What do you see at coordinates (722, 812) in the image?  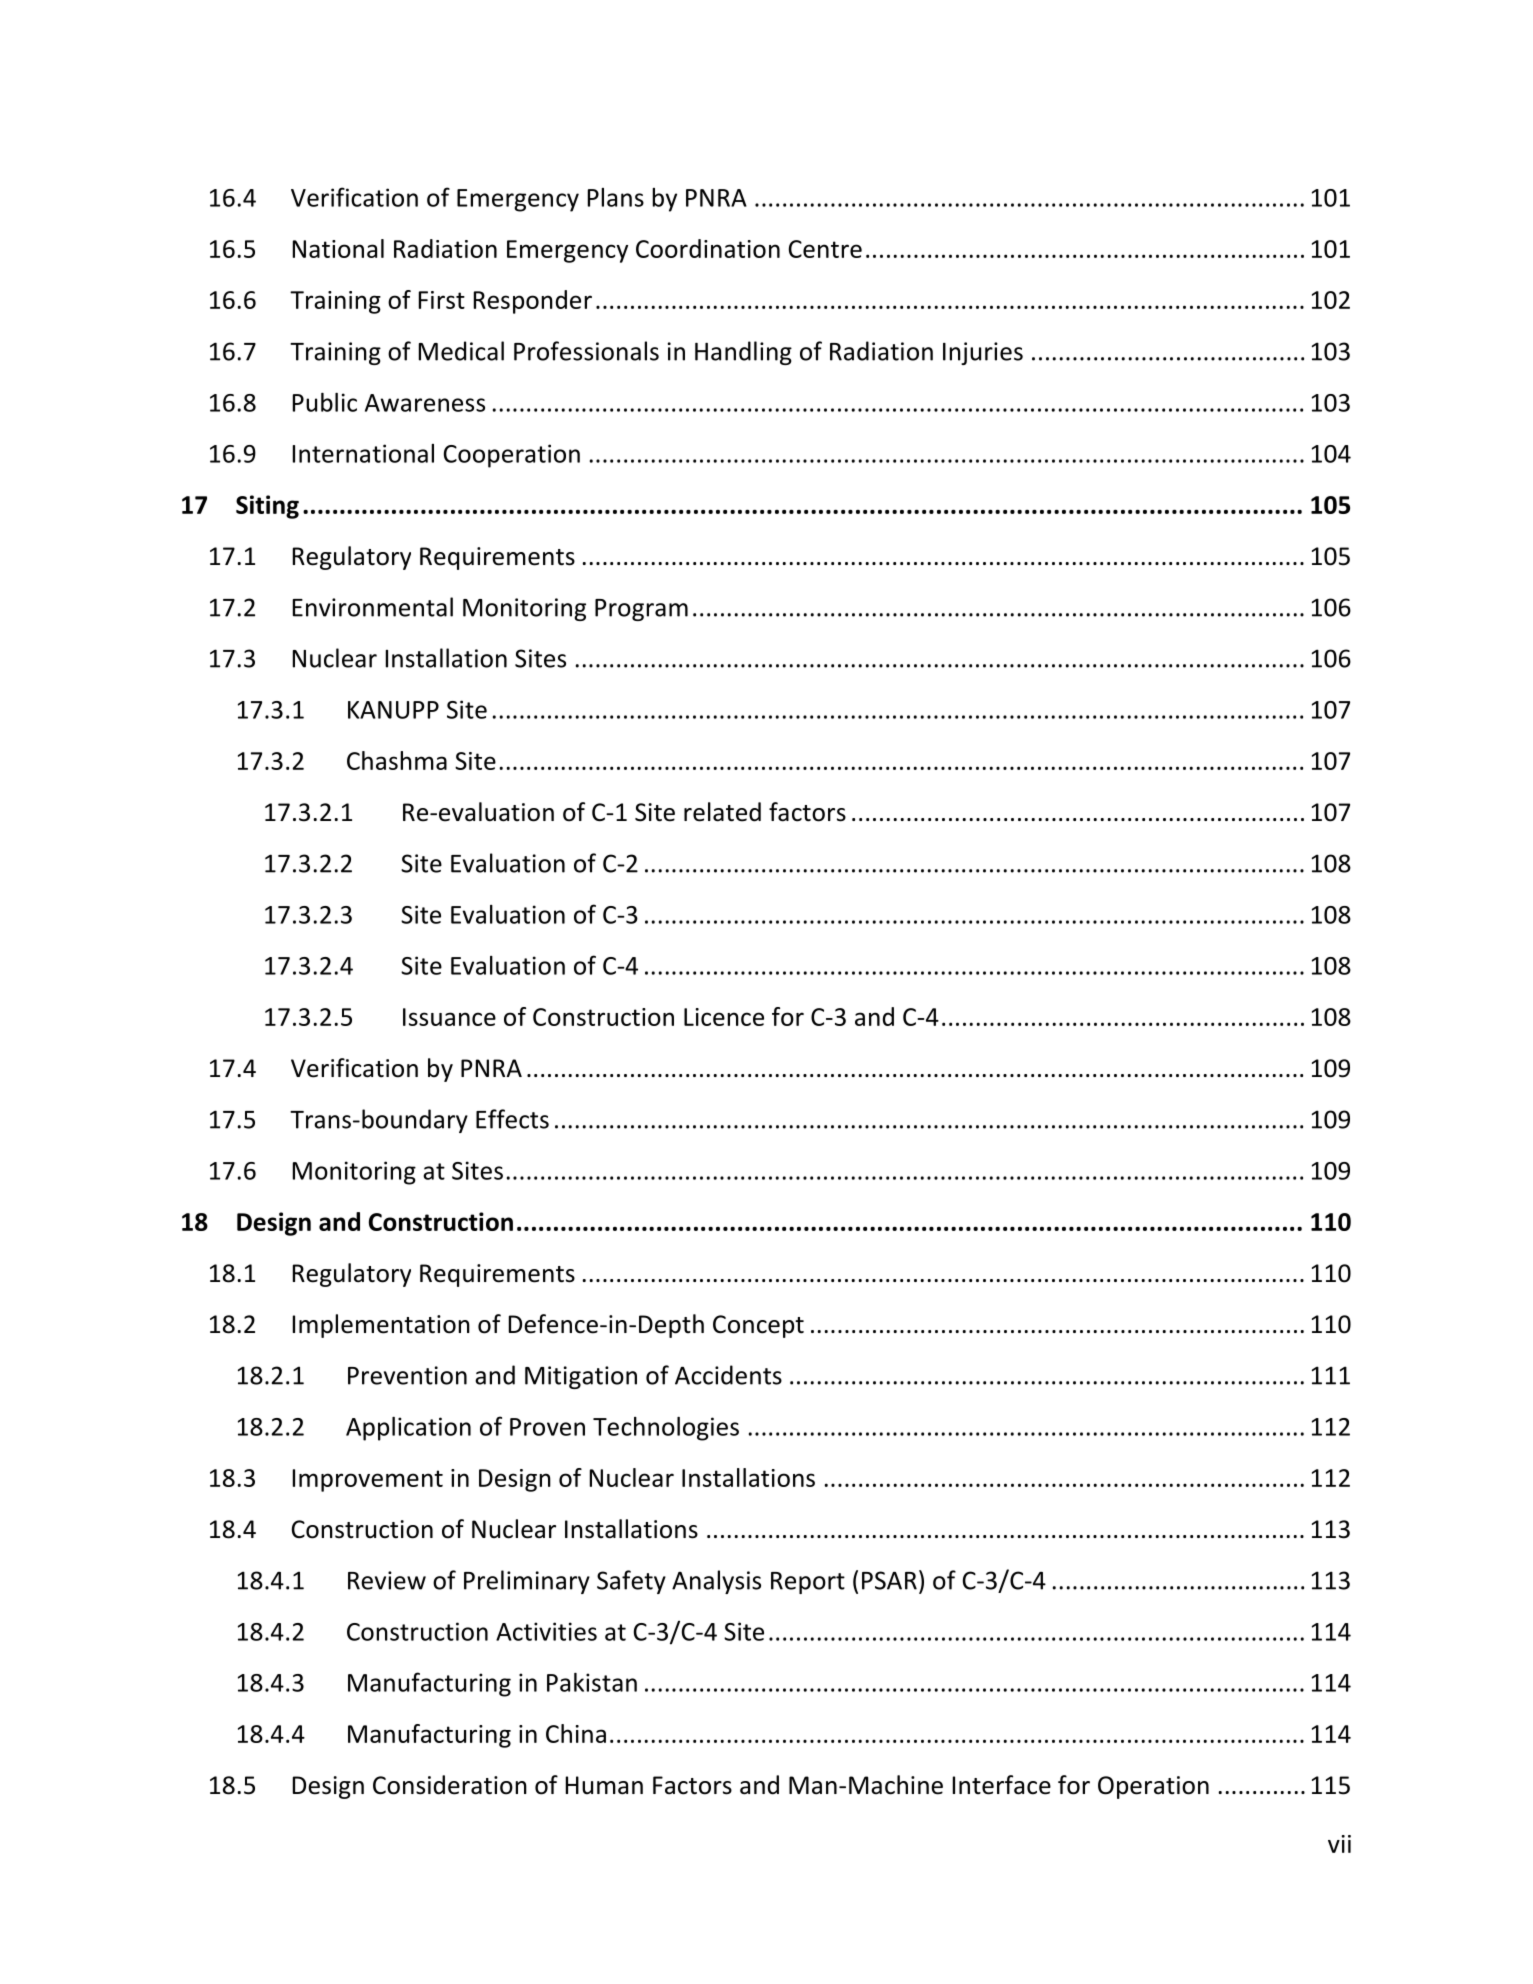 I see `related` at bounding box center [722, 812].
